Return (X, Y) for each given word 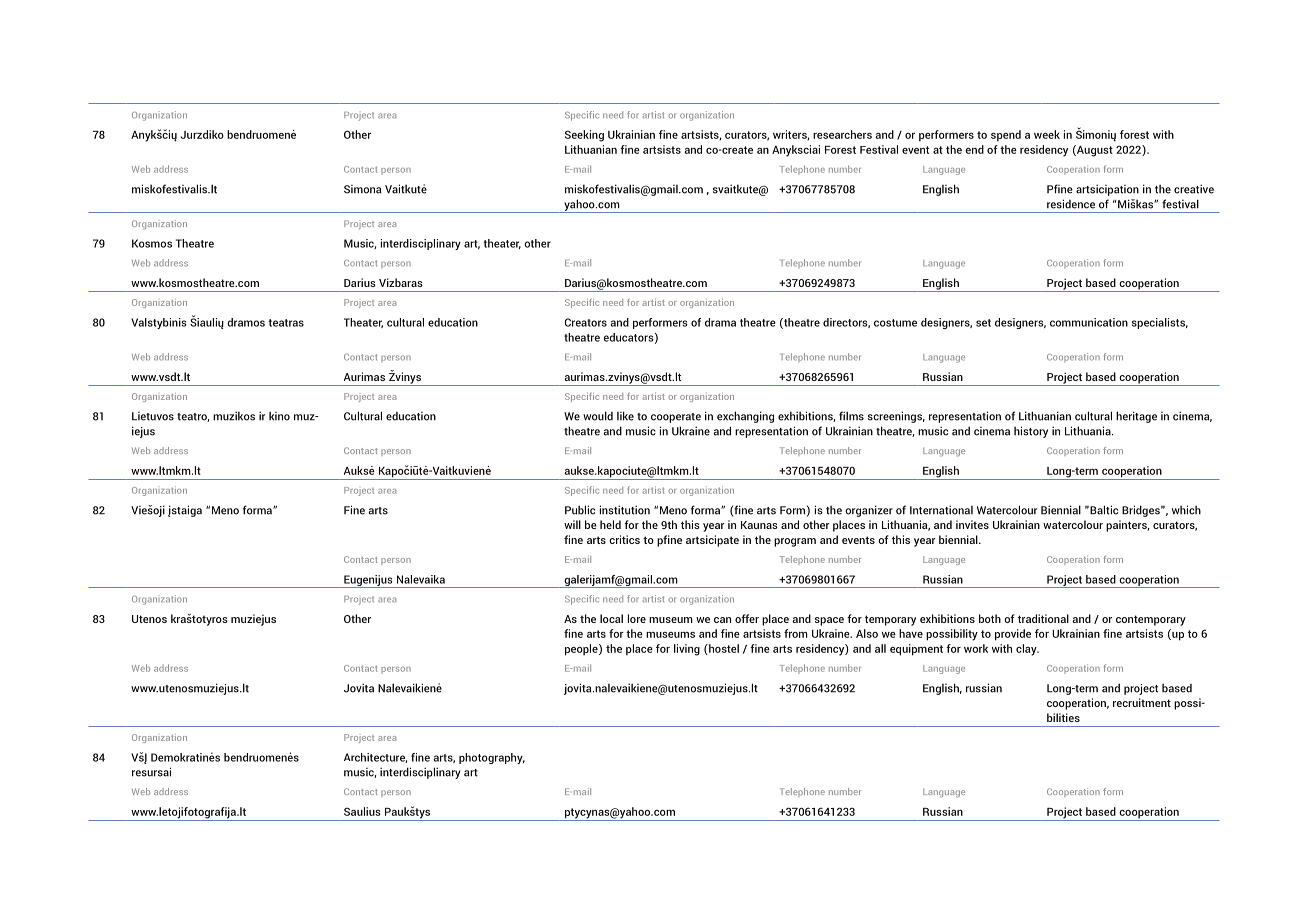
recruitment (1142, 702)
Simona (363, 189)
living (687, 650)
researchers (842, 134)
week (1047, 134)
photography (492, 758)
